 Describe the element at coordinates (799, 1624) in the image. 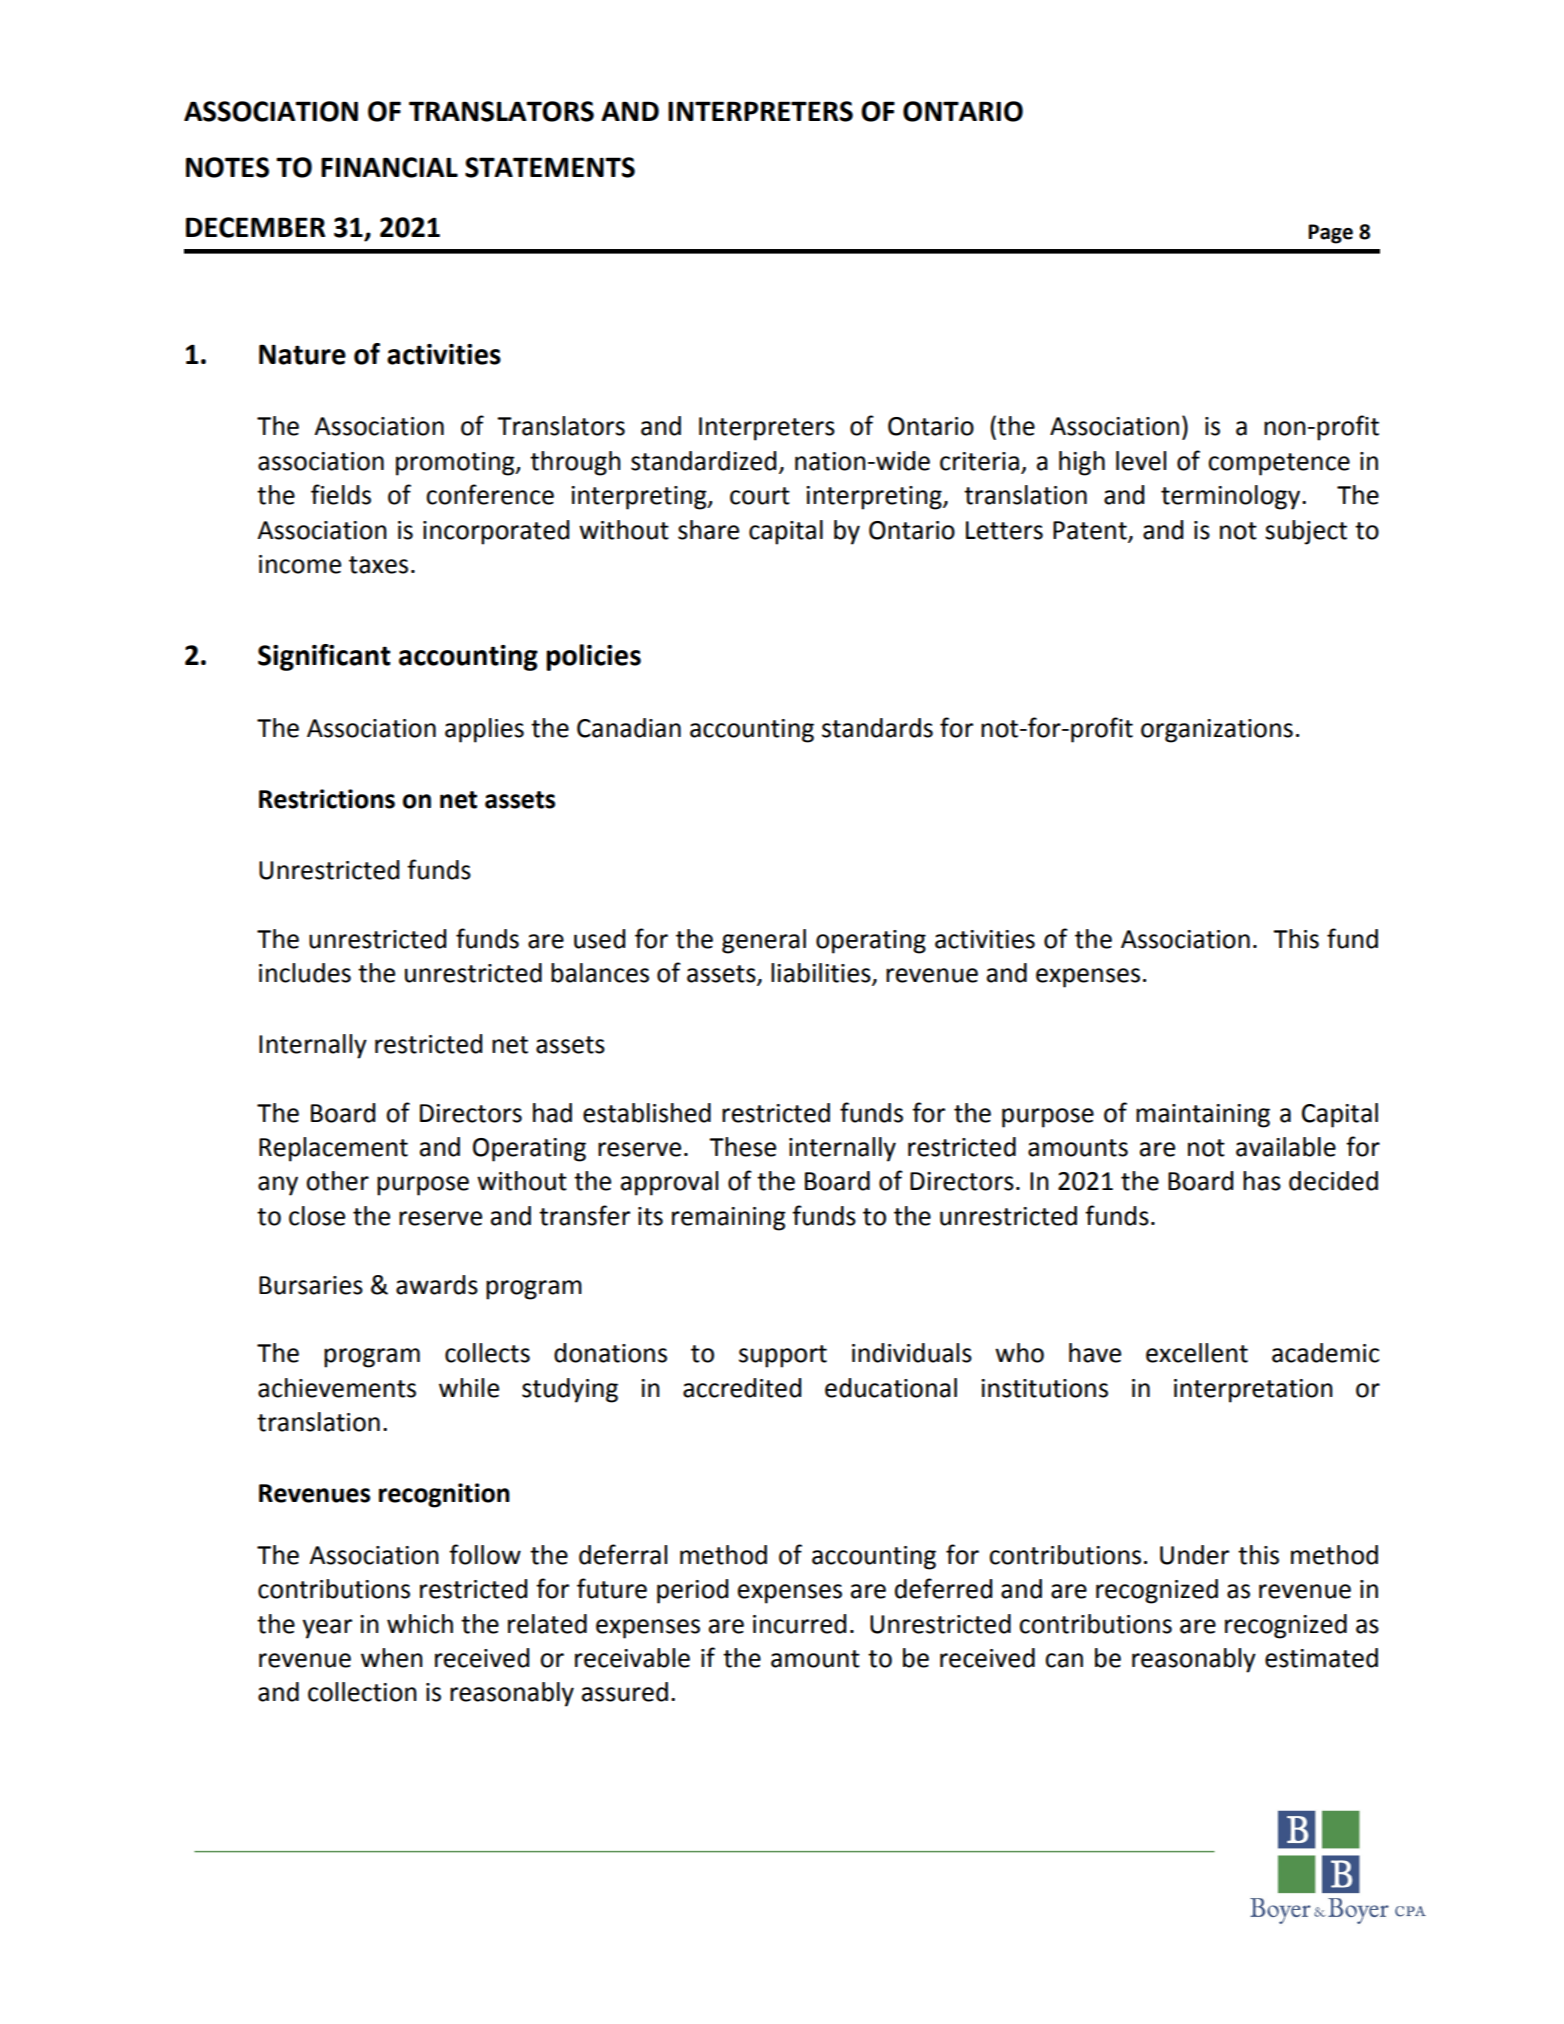

I see `incurred` at that location.
